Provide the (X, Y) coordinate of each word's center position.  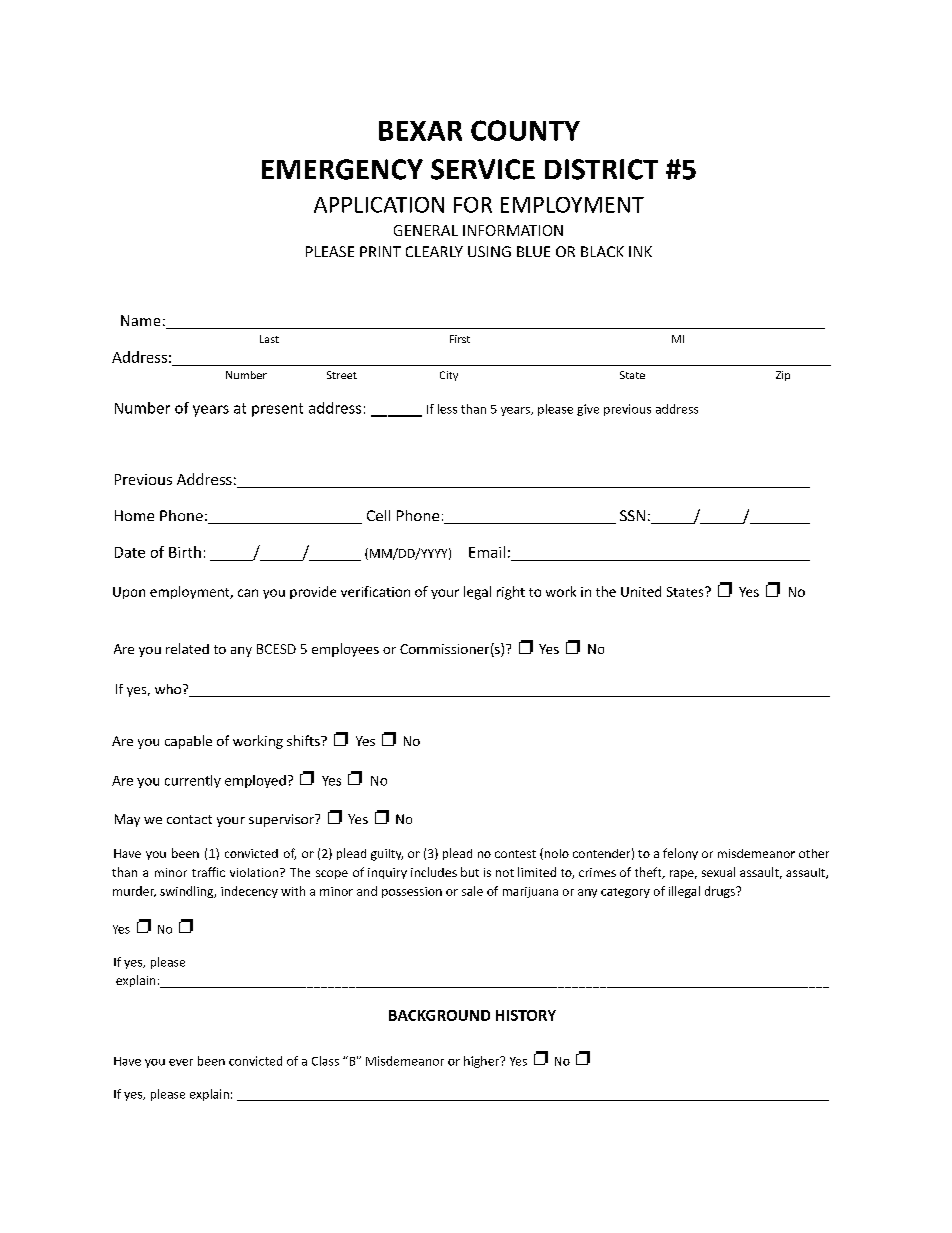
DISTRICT (601, 169)
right (511, 593)
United (641, 591)
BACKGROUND (439, 1015)
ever (181, 1062)
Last (269, 339)
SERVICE (483, 169)
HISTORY (526, 1015)
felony (680, 854)
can (248, 593)
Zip (783, 376)
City (449, 376)
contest (515, 854)
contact (189, 819)
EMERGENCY (342, 169)
